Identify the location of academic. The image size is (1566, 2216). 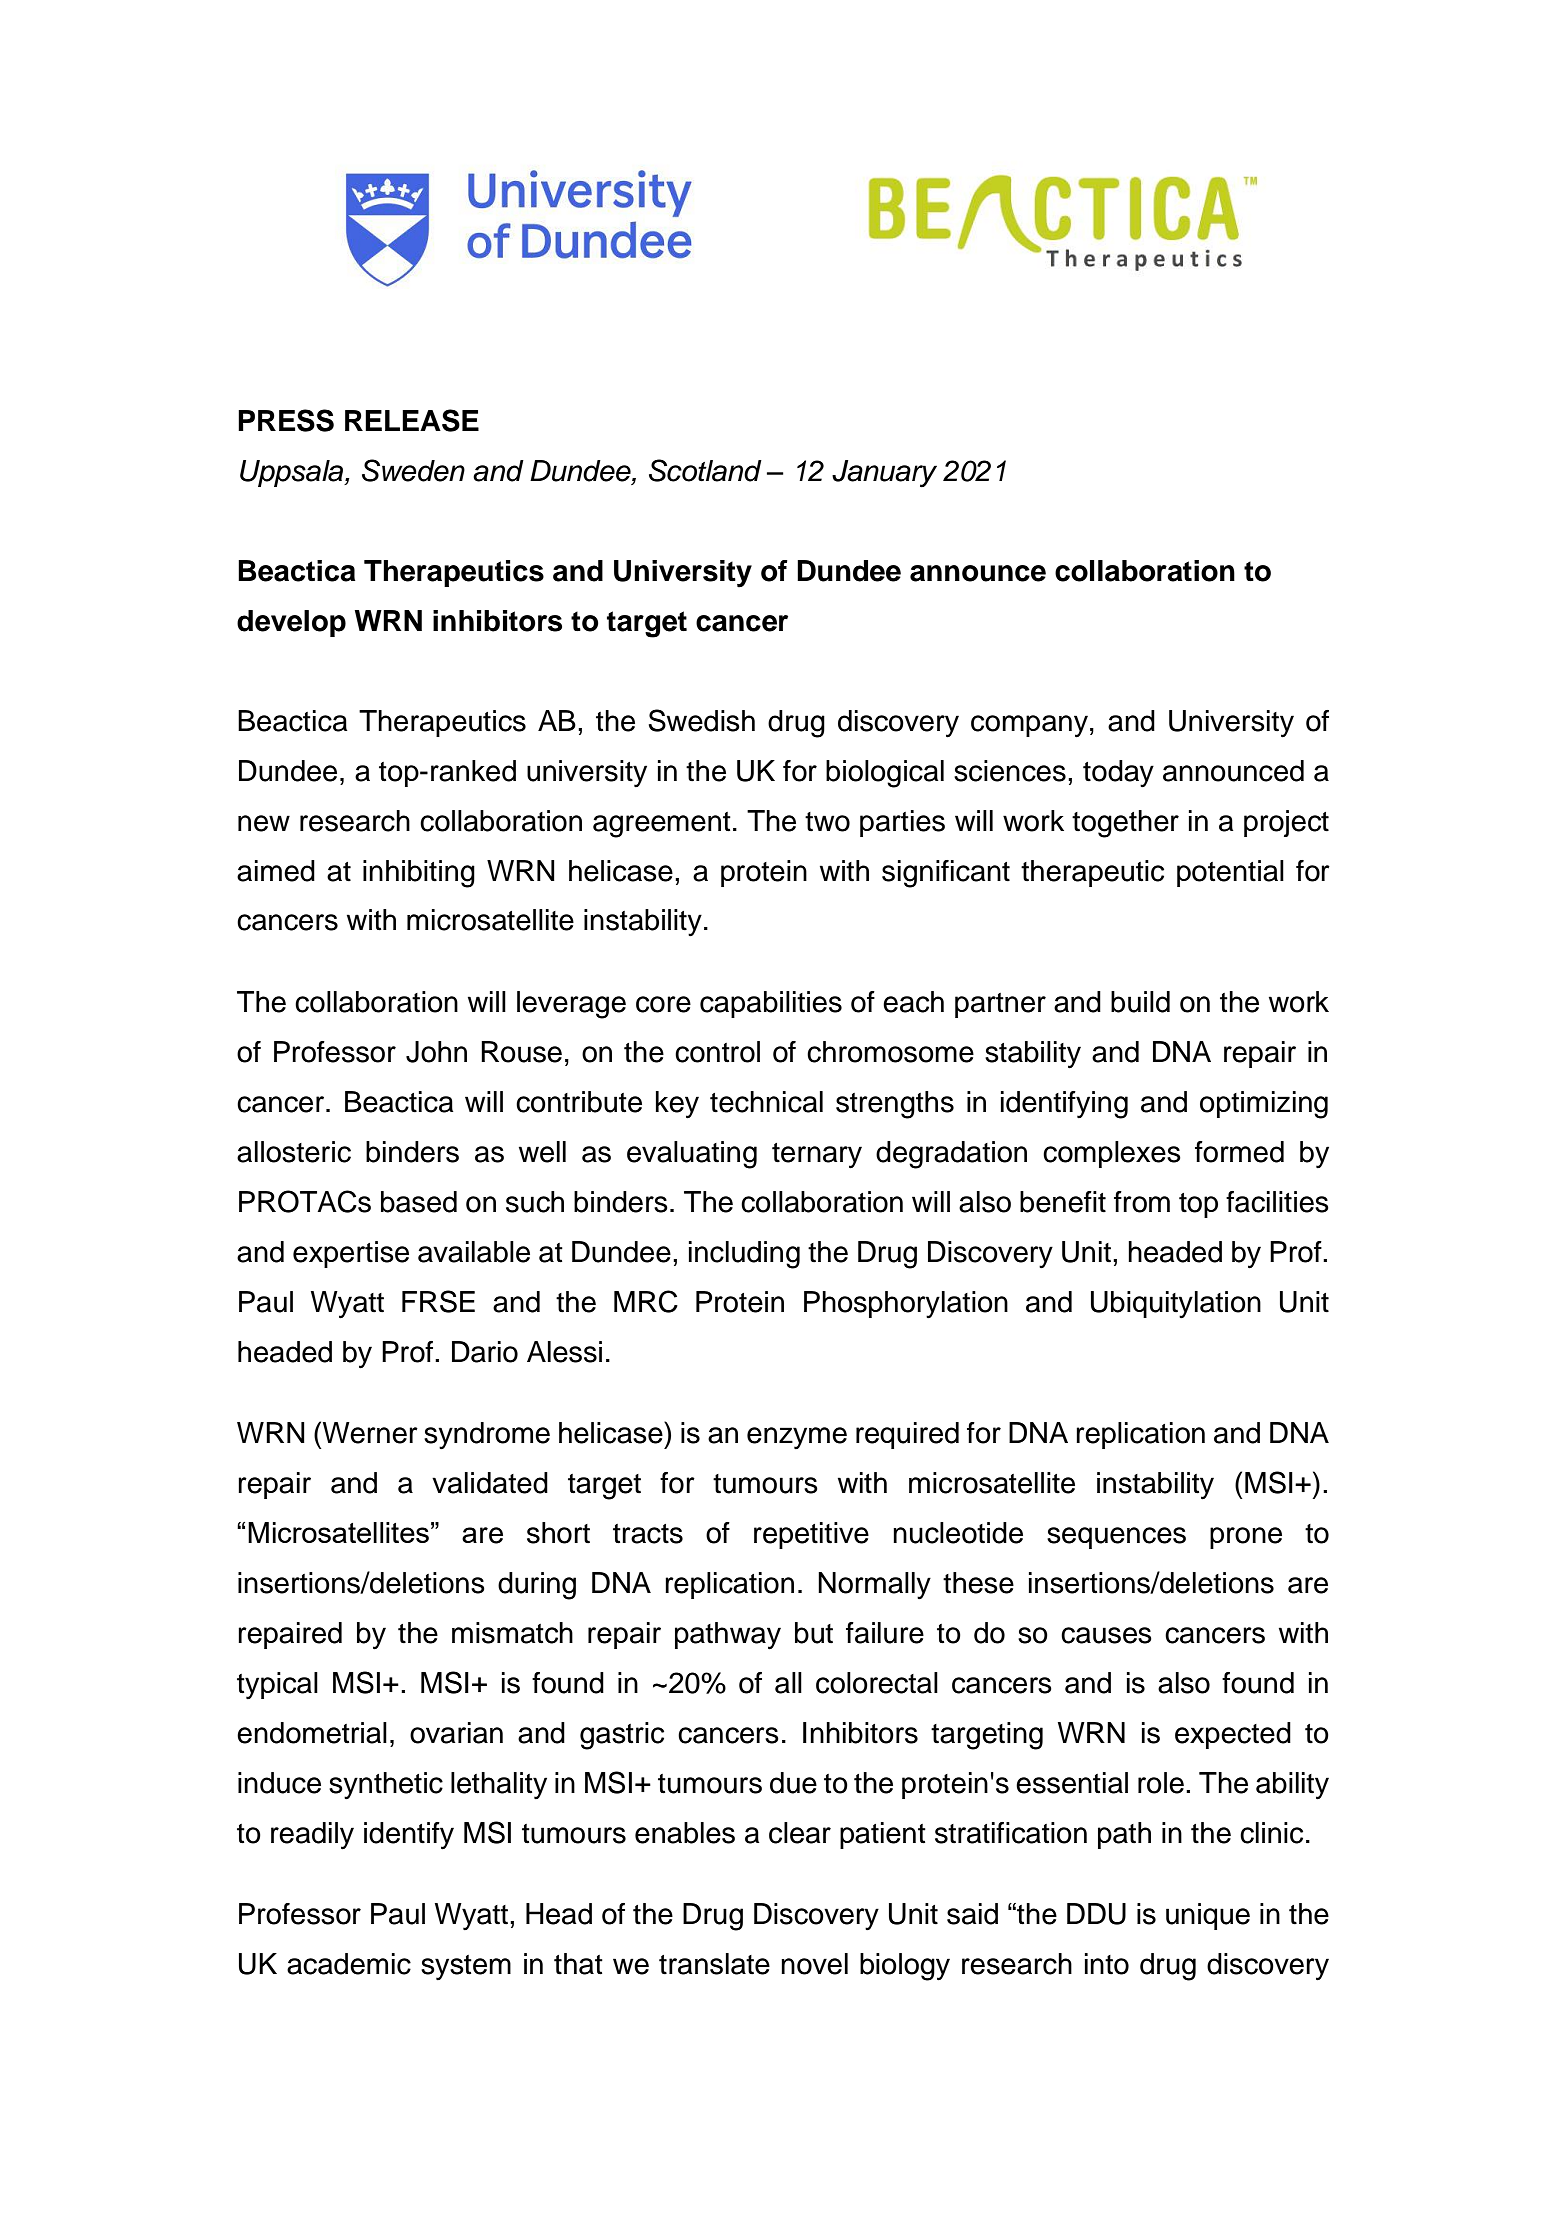
(349, 1964).
